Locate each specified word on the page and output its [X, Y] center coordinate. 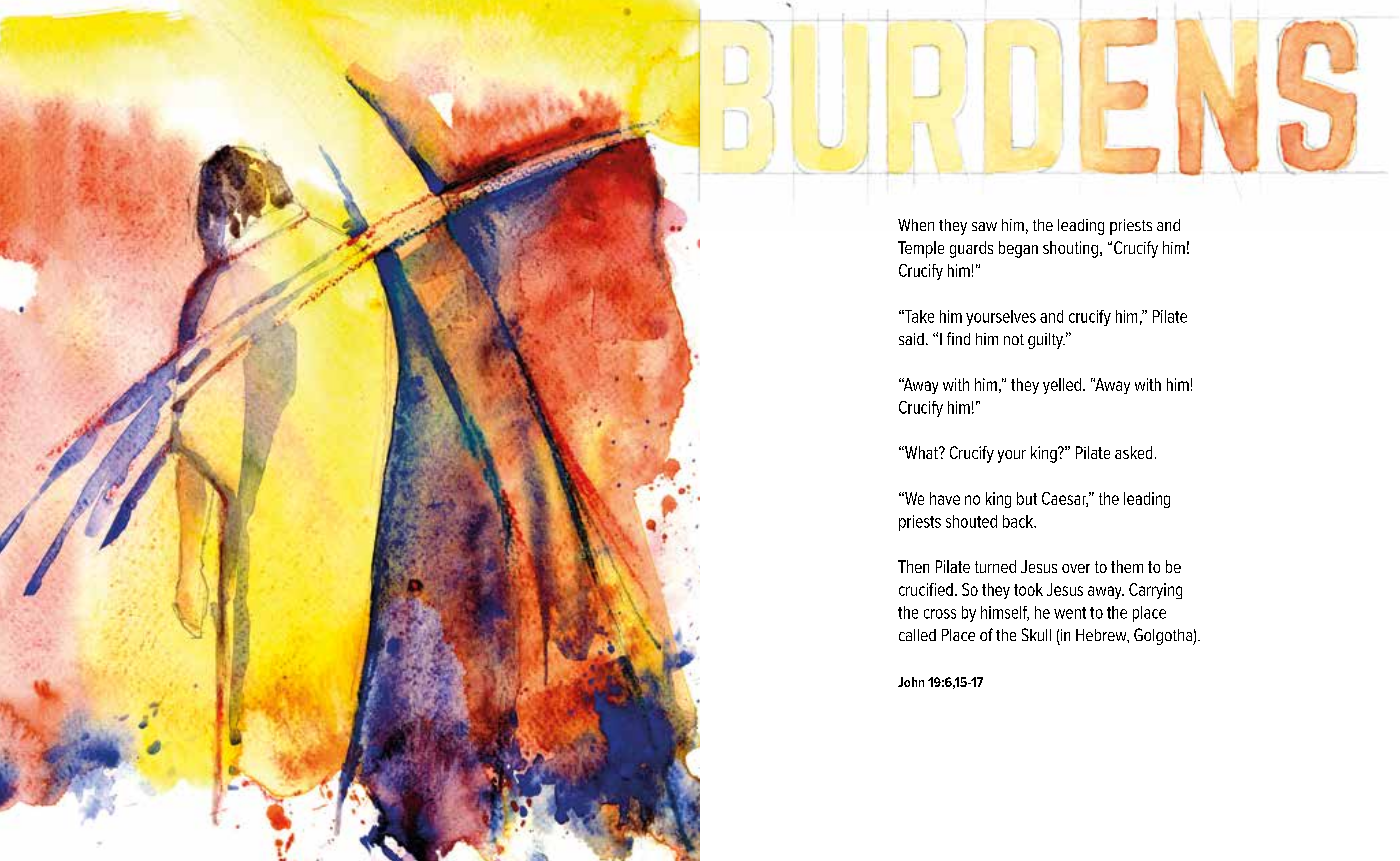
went [1070, 613]
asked [1133, 452]
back [1019, 521]
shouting [1070, 249]
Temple [921, 249]
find [958, 338]
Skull [1036, 634]
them [1127, 566]
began [1018, 249]
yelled [1062, 386]
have [945, 498]
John [911, 682]
